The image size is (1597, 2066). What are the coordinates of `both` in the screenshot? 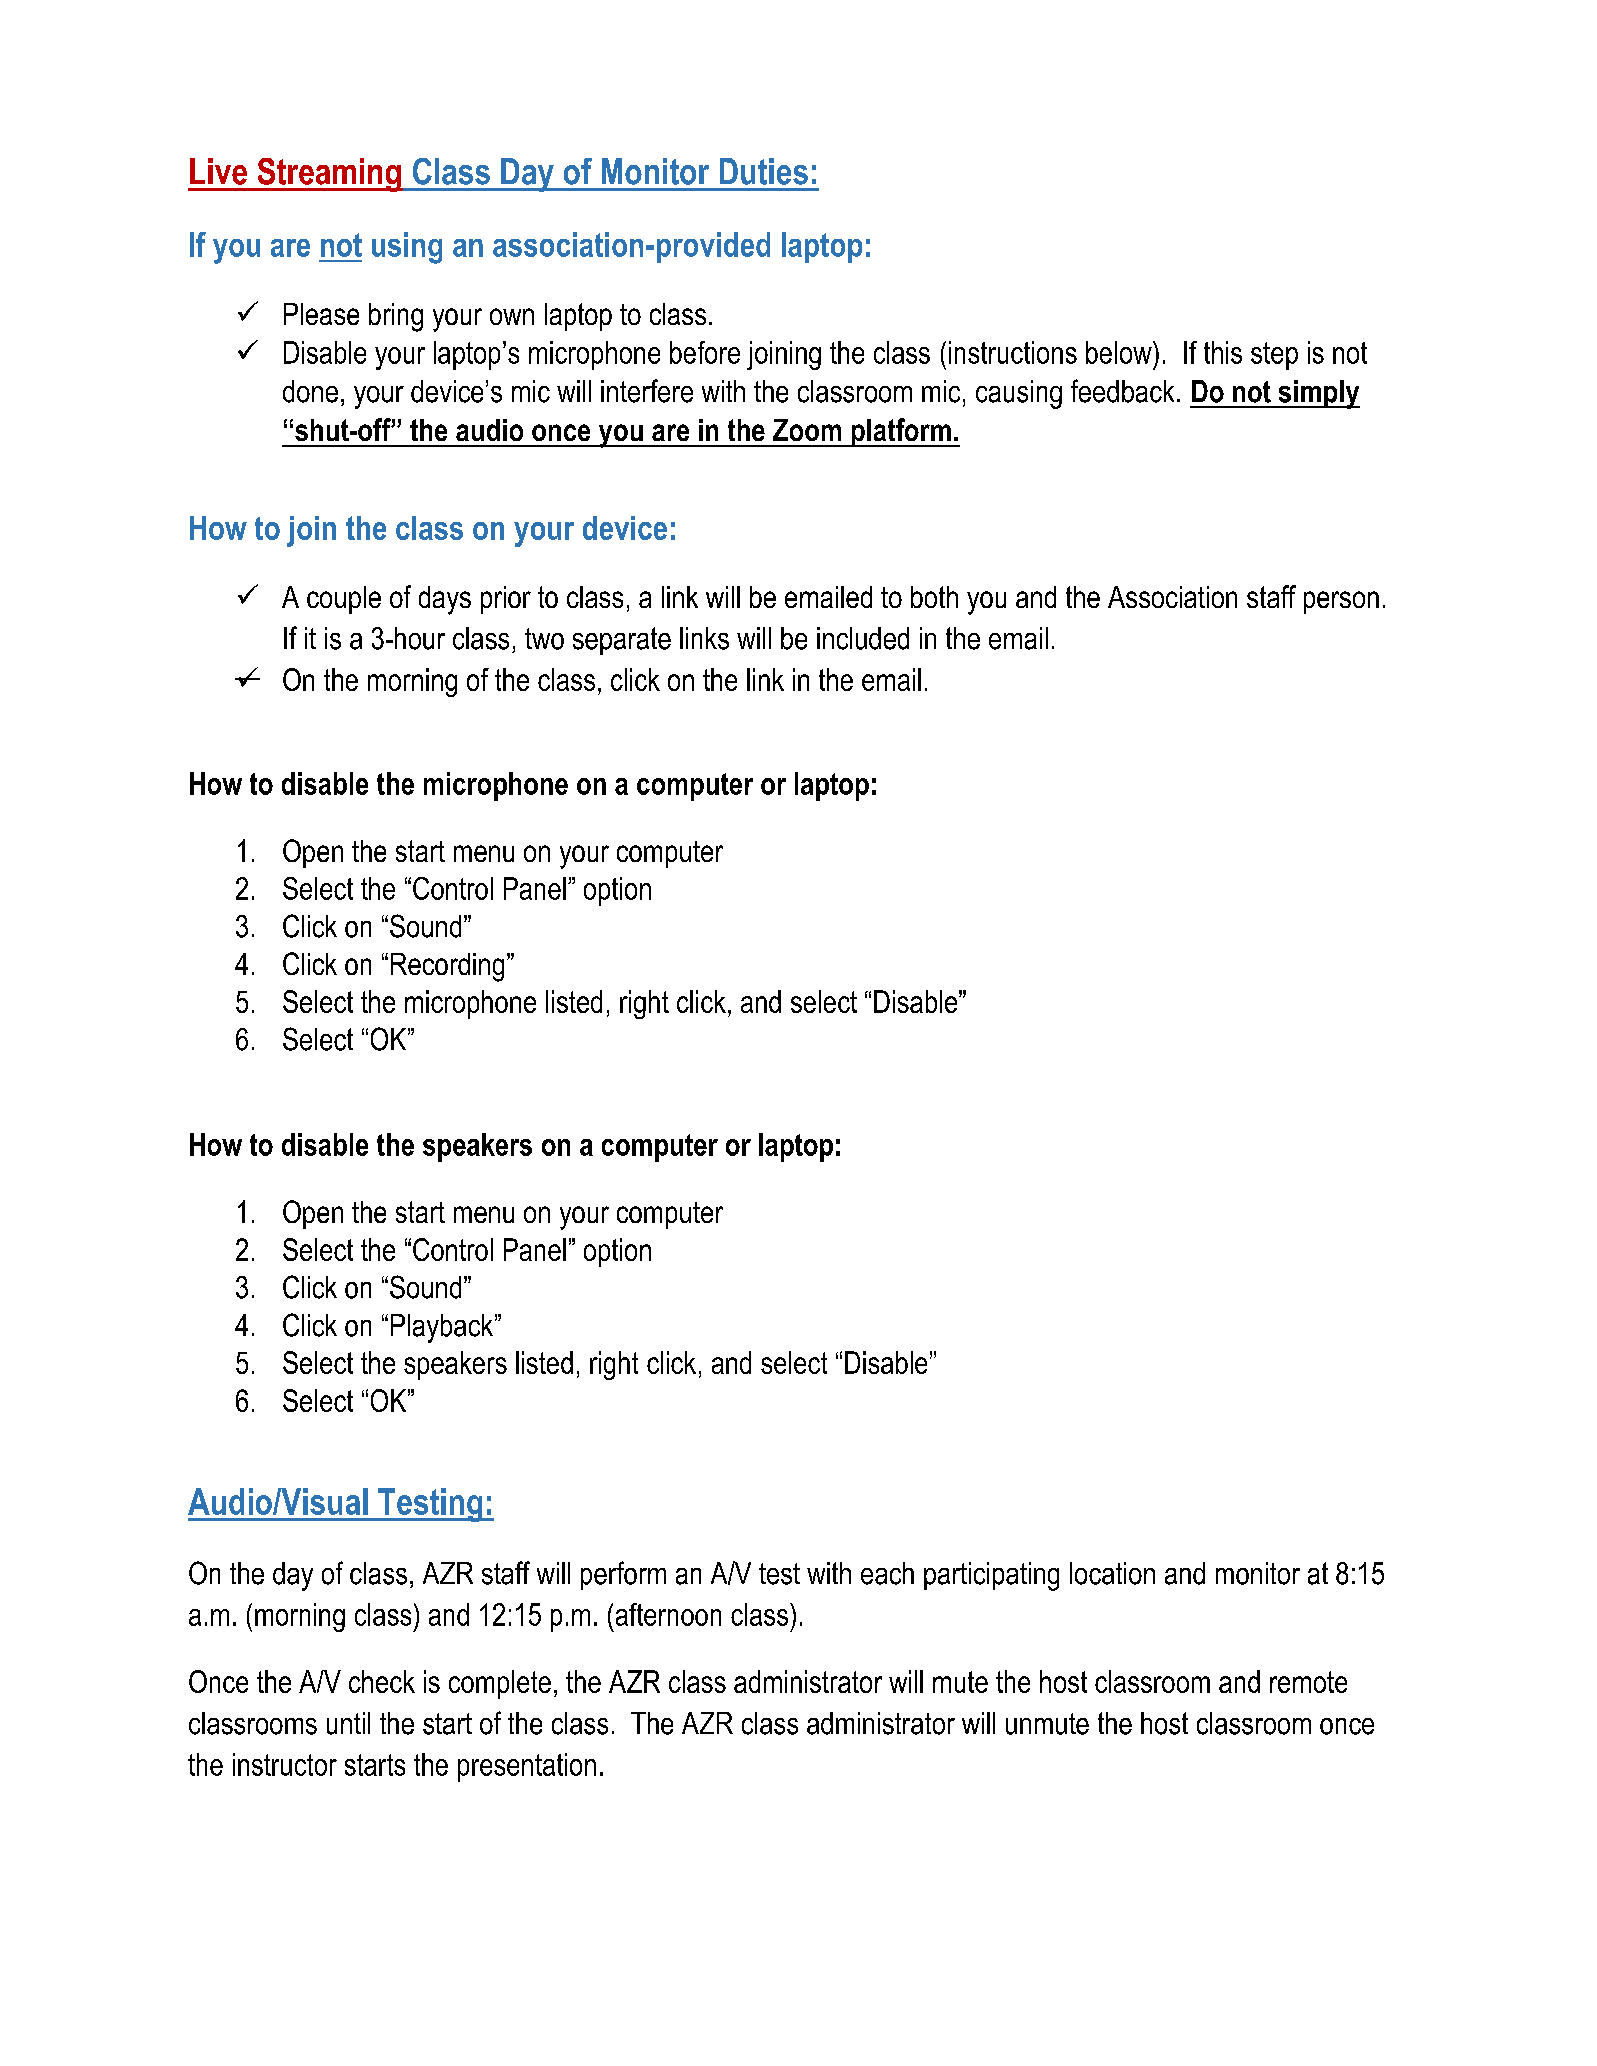 It's located at (934, 597).
